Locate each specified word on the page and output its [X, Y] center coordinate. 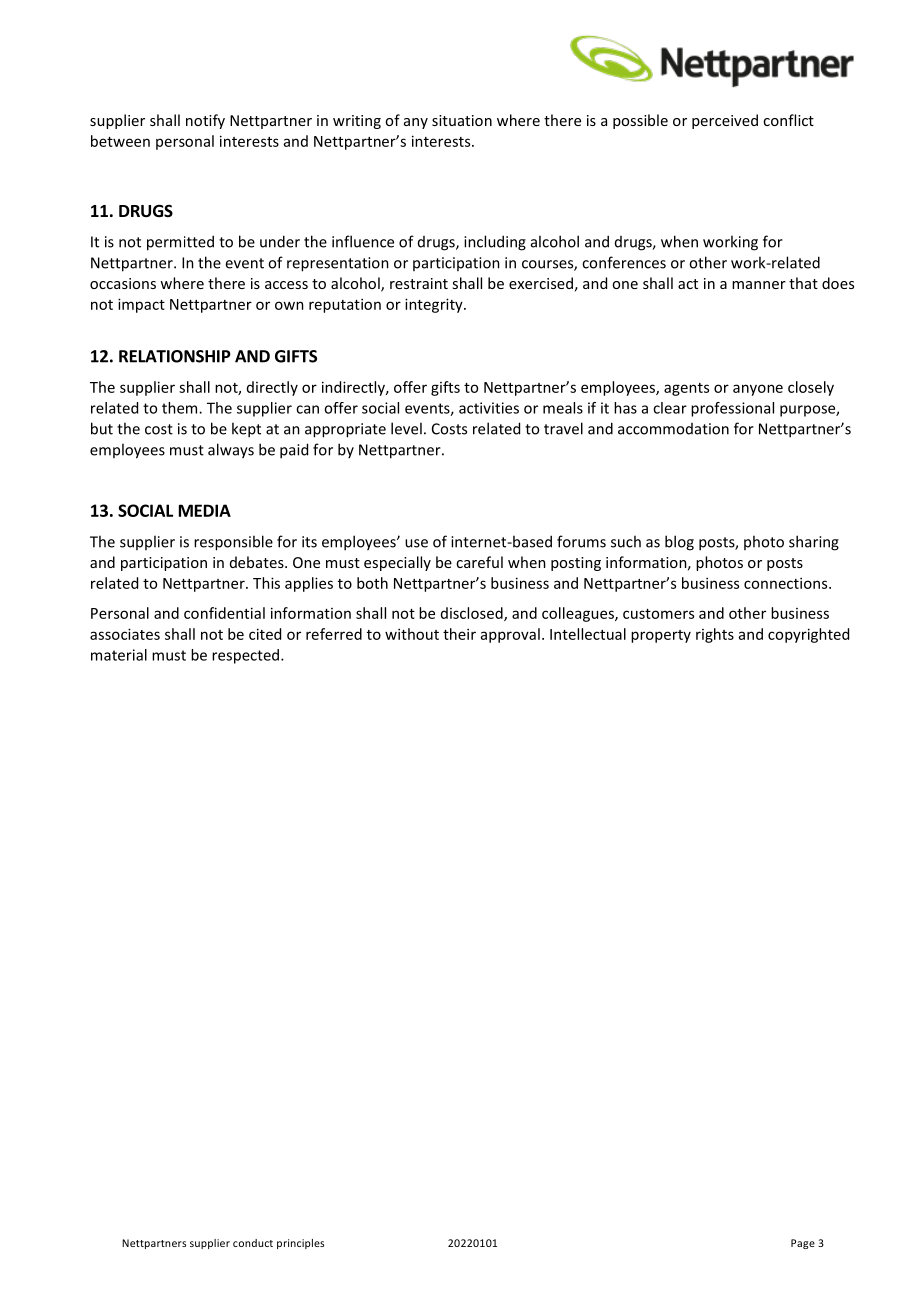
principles [300, 1244]
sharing [814, 543]
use [416, 543]
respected [247, 656]
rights [715, 635]
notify [205, 121]
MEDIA [205, 510]
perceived [725, 121]
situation [462, 120]
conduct [253, 1243]
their [459, 634]
